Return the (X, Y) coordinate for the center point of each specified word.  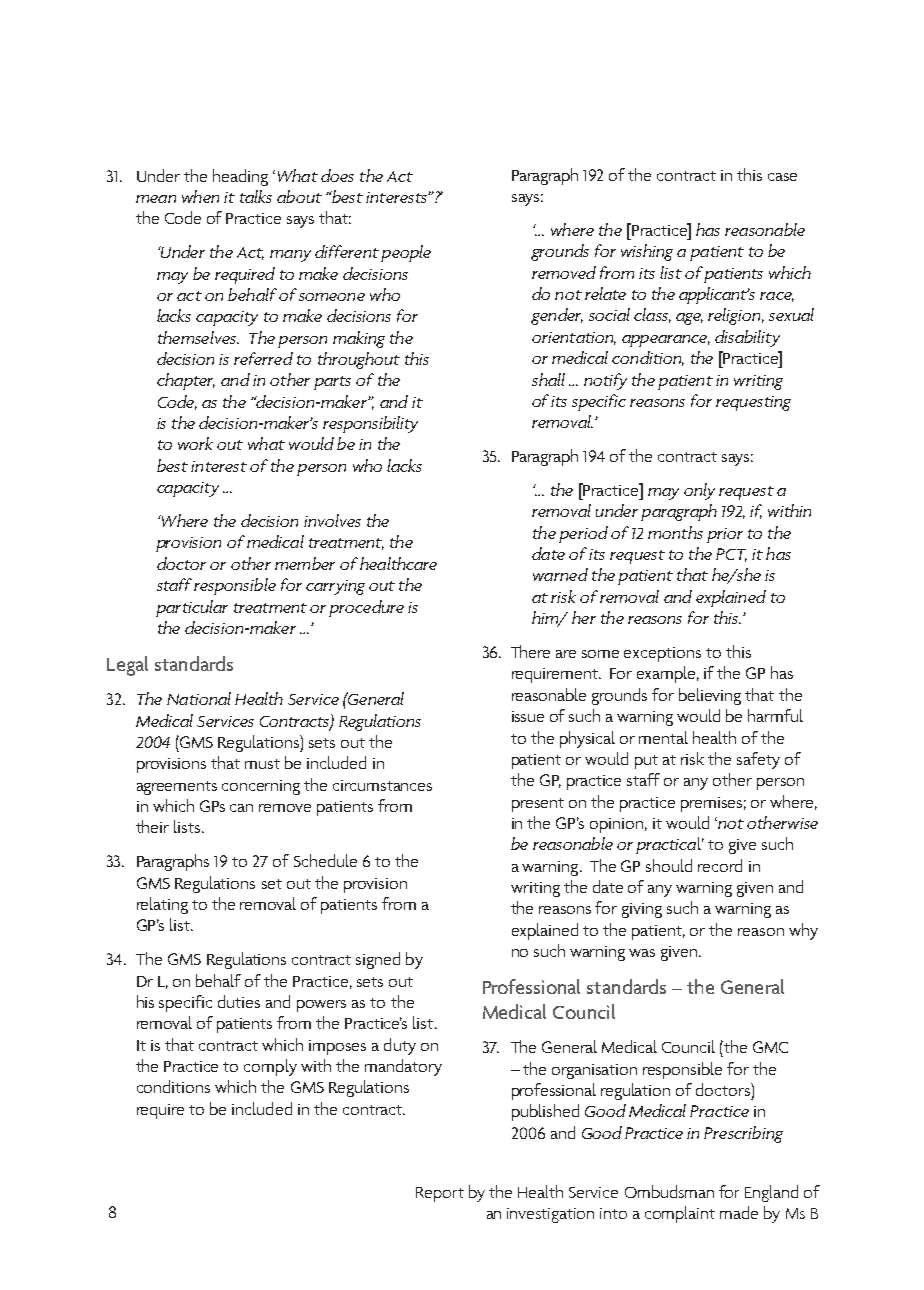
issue (528, 716)
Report (440, 1194)
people (406, 253)
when (200, 196)
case (782, 177)
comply (270, 1067)
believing (710, 696)
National (199, 698)
